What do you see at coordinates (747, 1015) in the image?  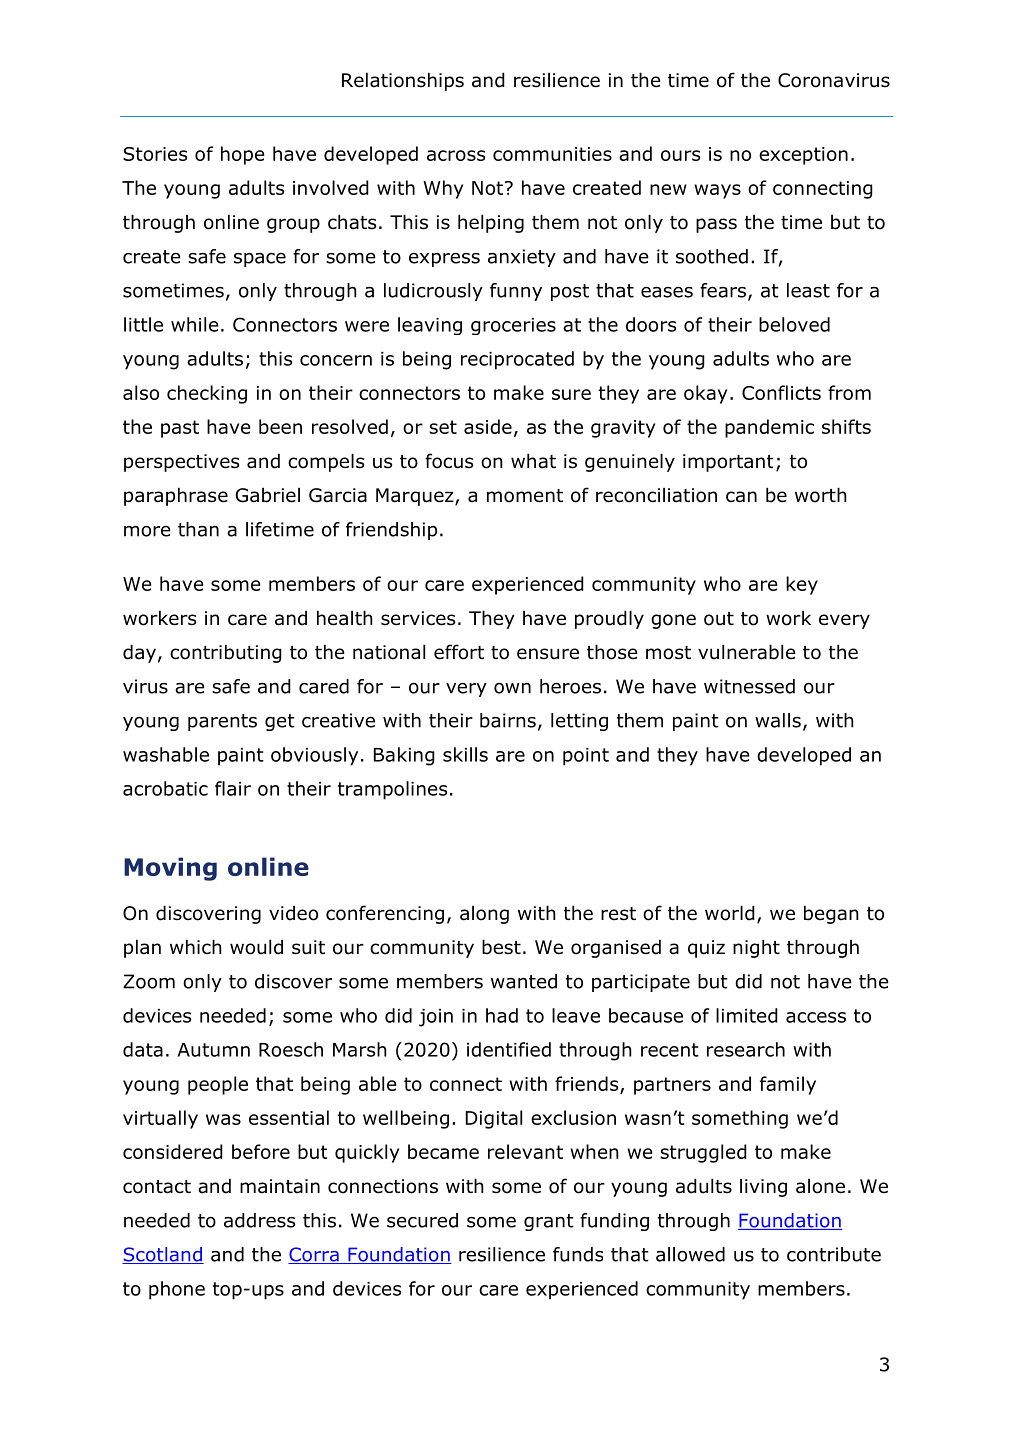 I see `limited` at bounding box center [747, 1015].
